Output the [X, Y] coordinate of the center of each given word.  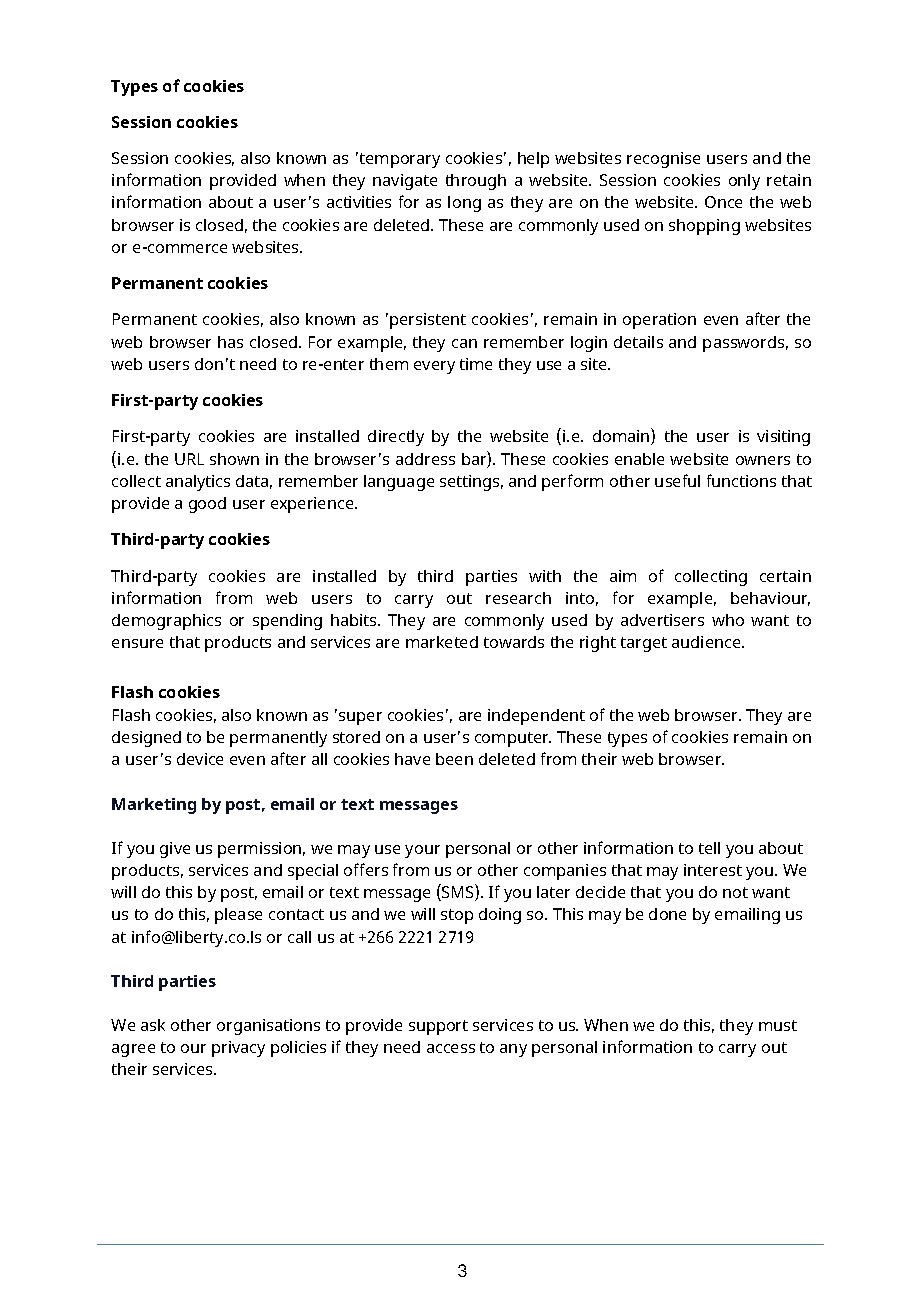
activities [359, 202]
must [778, 1025]
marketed [442, 642]
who [728, 620]
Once [723, 202]
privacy [238, 1049]
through [476, 182]
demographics [166, 622]
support [438, 1027]
